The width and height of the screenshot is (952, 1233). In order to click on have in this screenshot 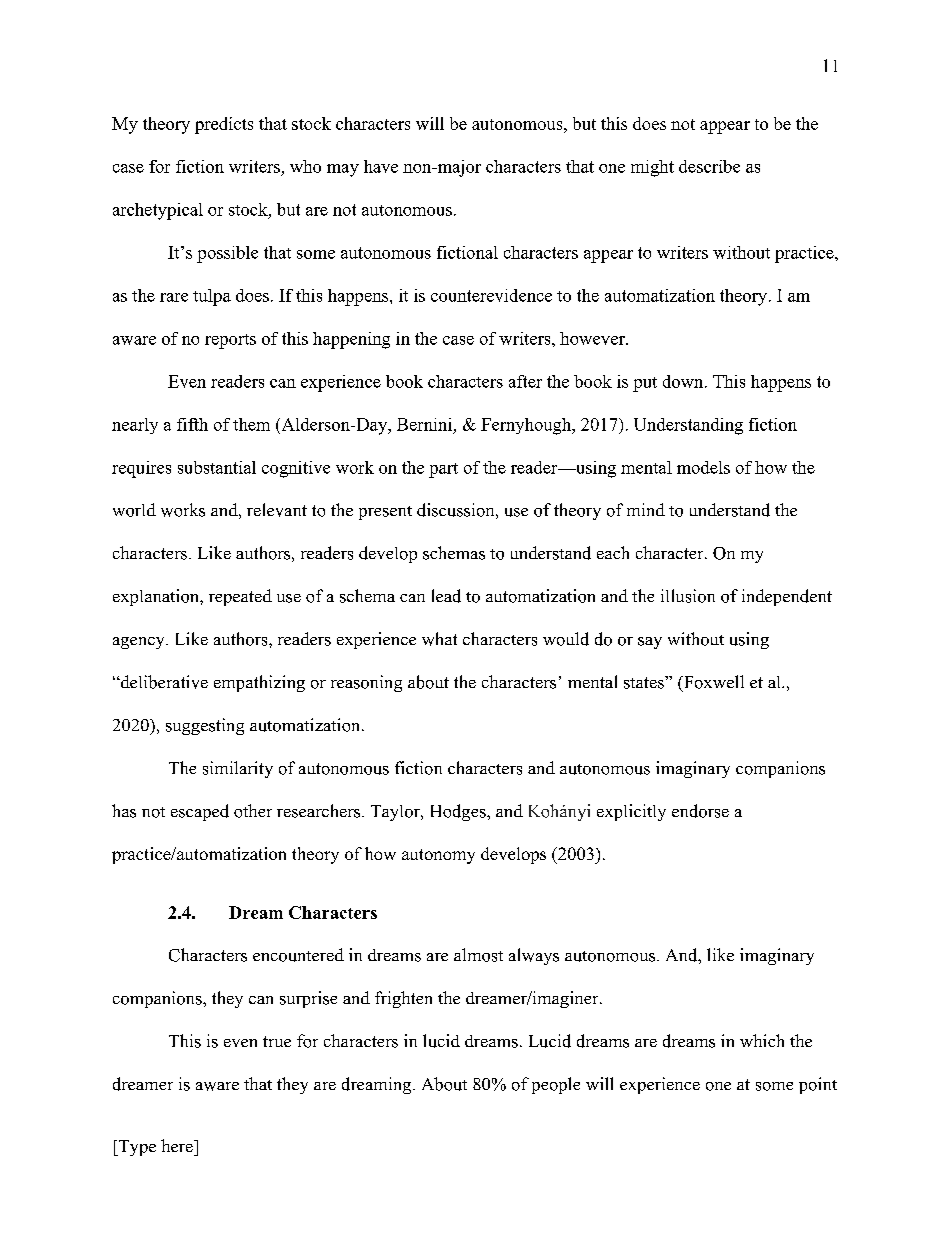, I will do `click(381, 166)`.
